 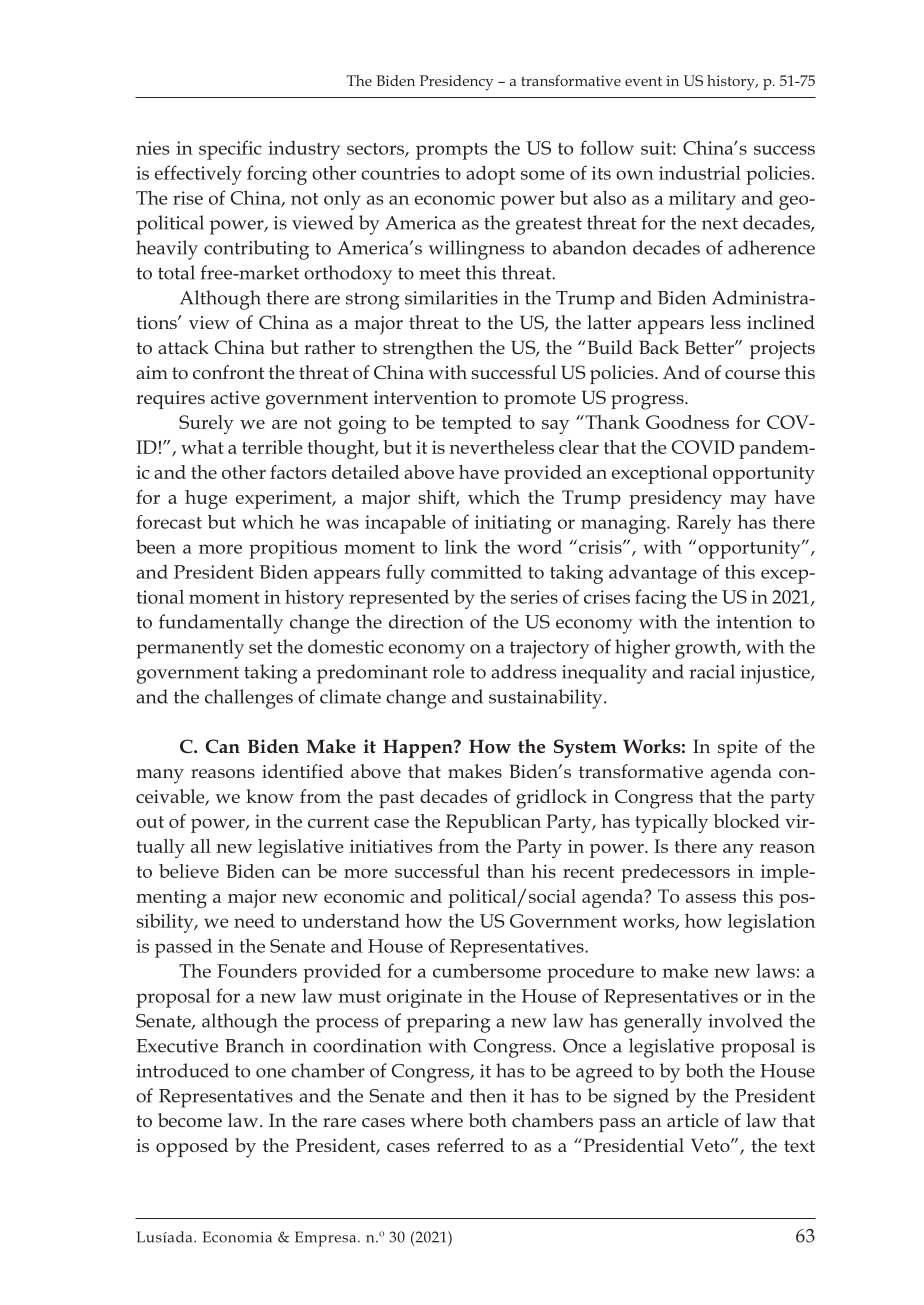 What do you see at coordinates (192, 1147) in the screenshot?
I see `opposed` at bounding box center [192, 1147].
